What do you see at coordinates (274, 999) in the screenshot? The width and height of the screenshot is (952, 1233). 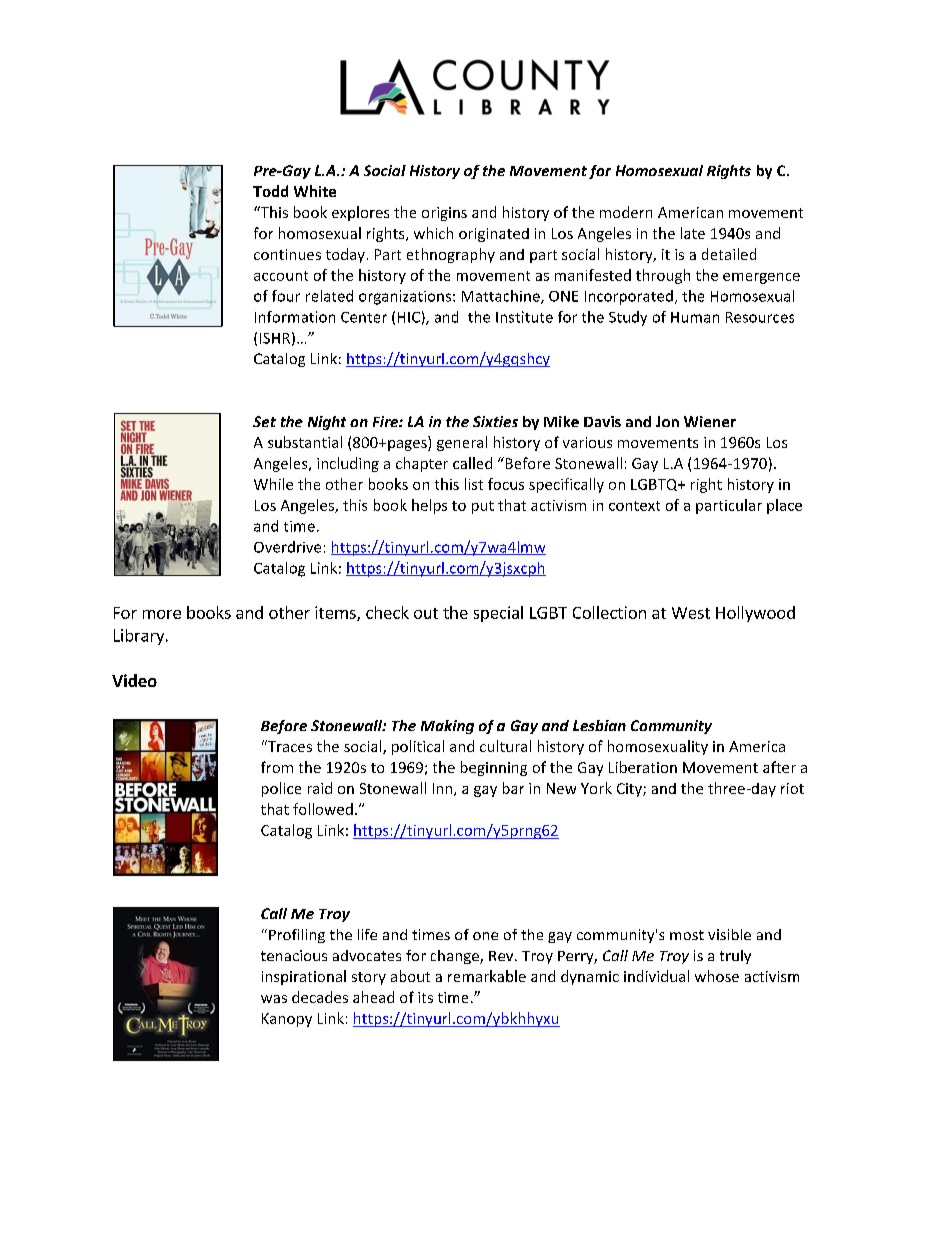 I see `was` at bounding box center [274, 999].
